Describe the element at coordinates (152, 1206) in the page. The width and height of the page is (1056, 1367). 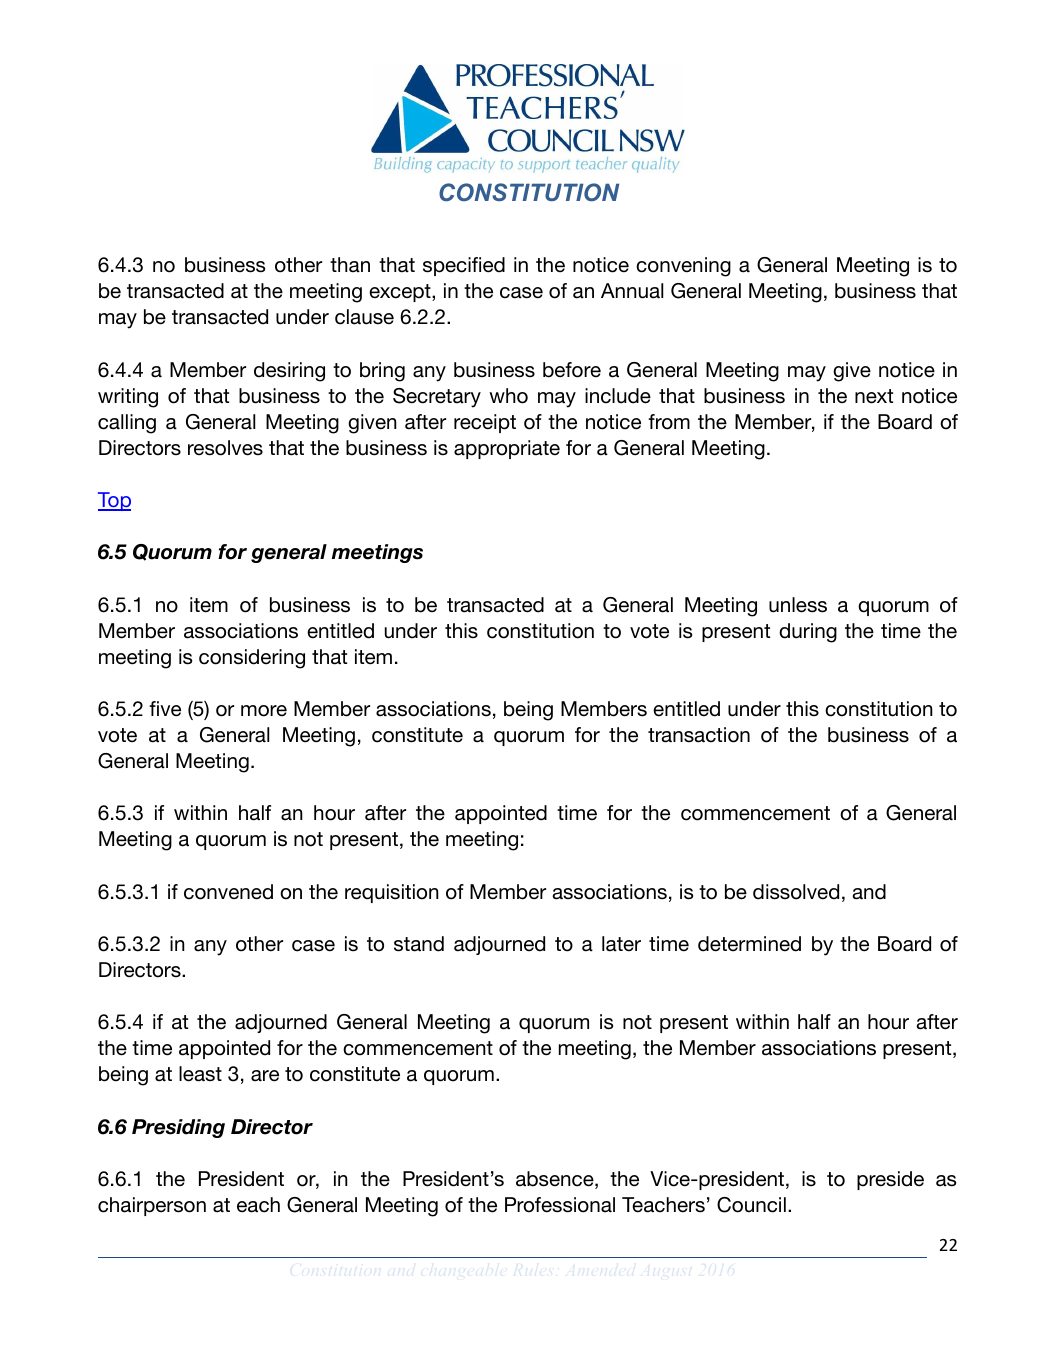
I see `chairperson` at that location.
